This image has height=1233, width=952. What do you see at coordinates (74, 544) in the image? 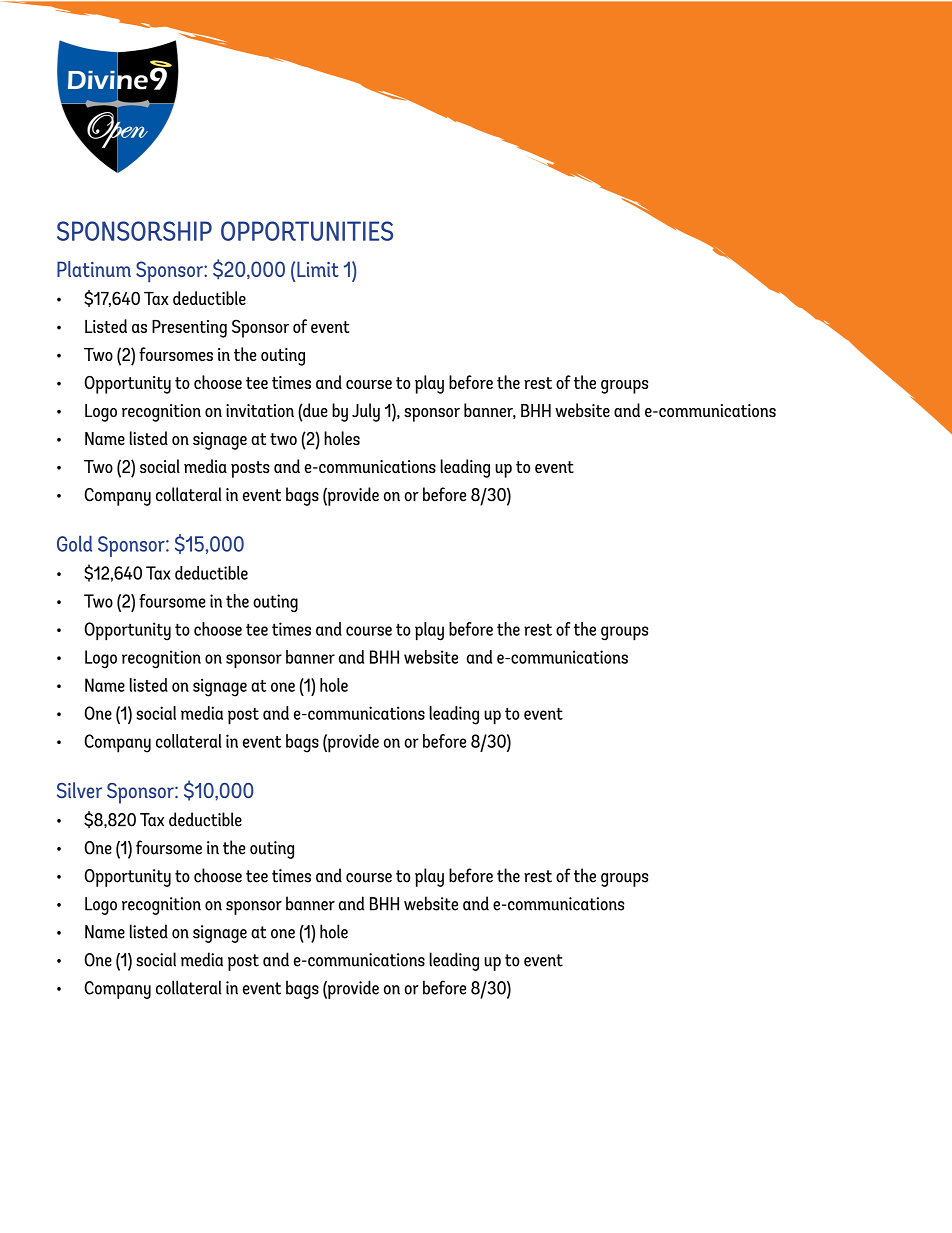
I see `Gold` at bounding box center [74, 544].
